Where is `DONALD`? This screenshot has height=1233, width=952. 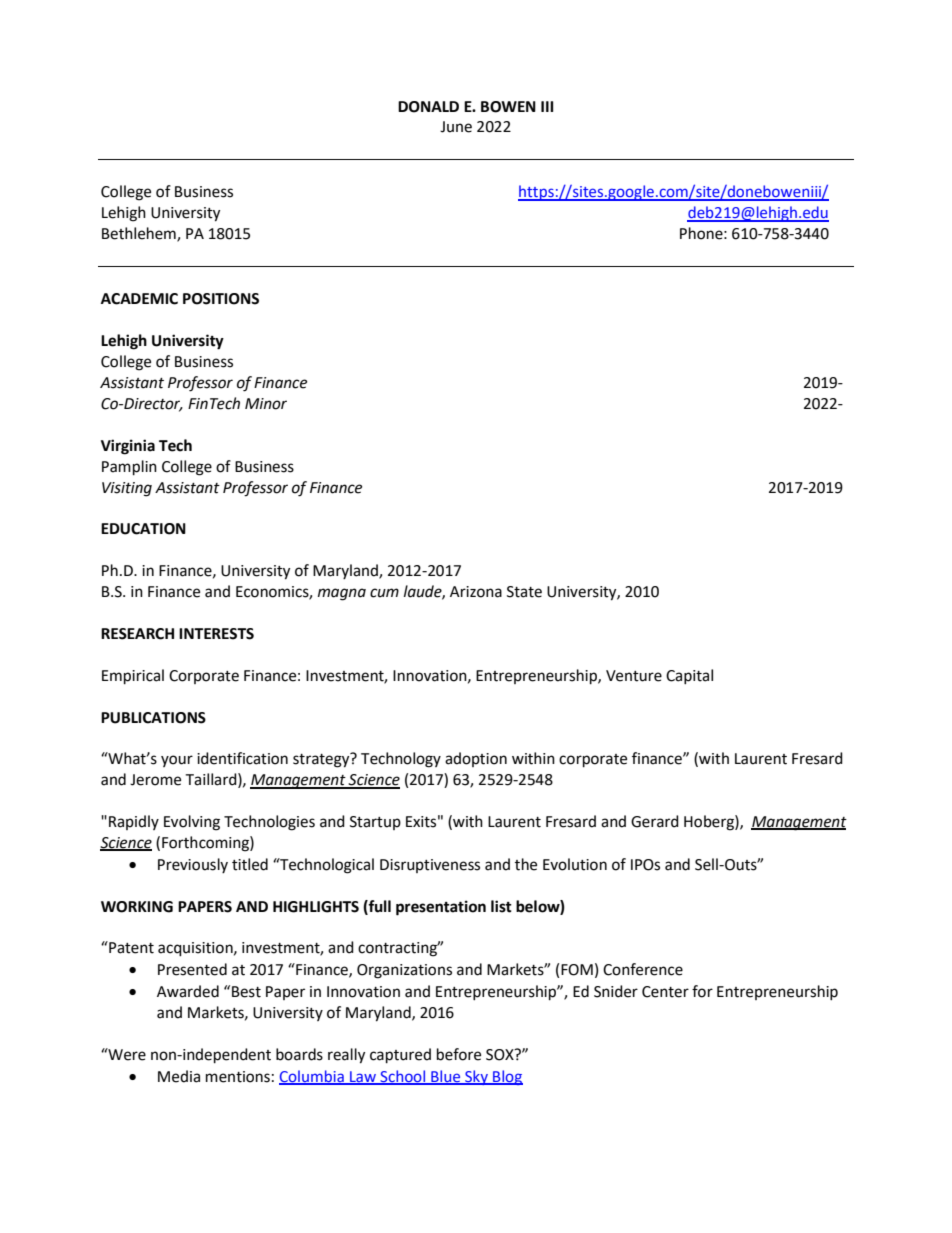 DONALD is located at coordinates (428, 107).
